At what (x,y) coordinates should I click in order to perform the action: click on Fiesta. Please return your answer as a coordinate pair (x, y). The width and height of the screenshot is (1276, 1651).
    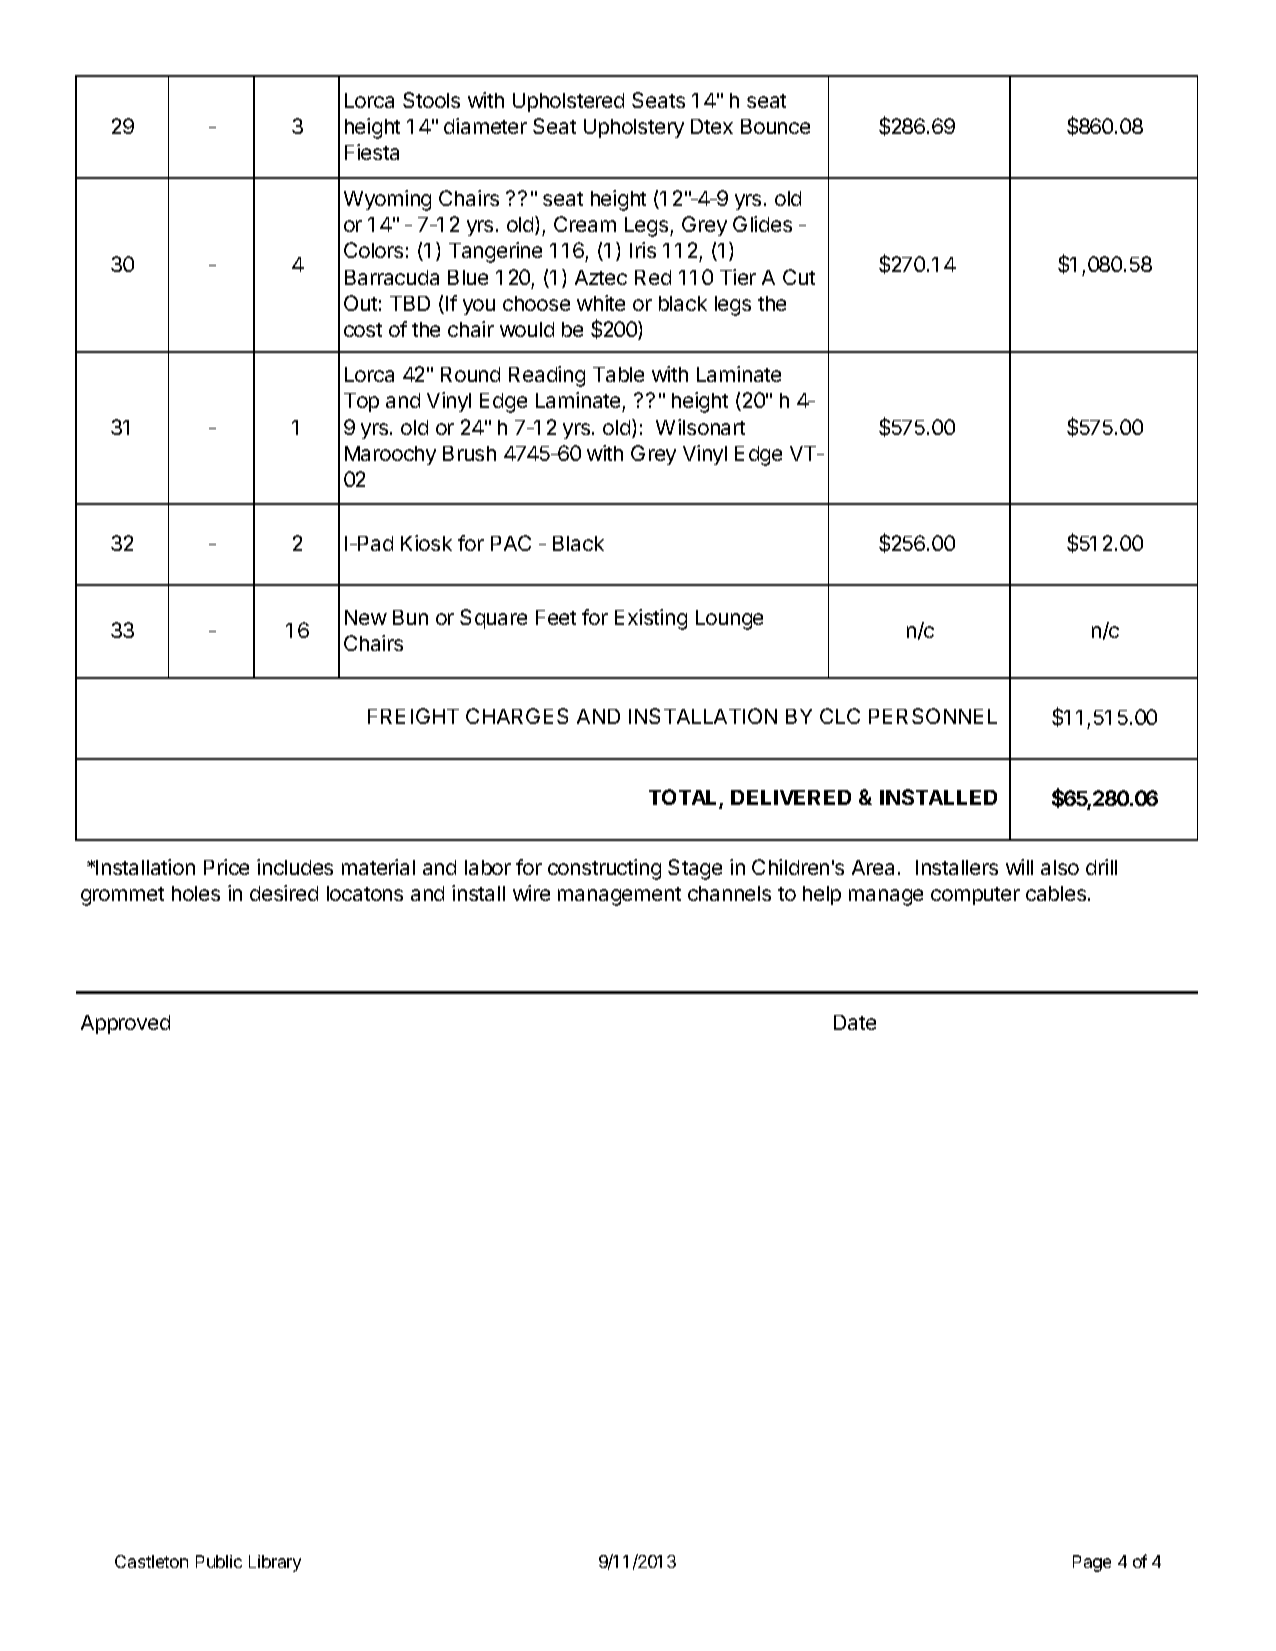
    Looking at the image, I should click on (372, 152).
